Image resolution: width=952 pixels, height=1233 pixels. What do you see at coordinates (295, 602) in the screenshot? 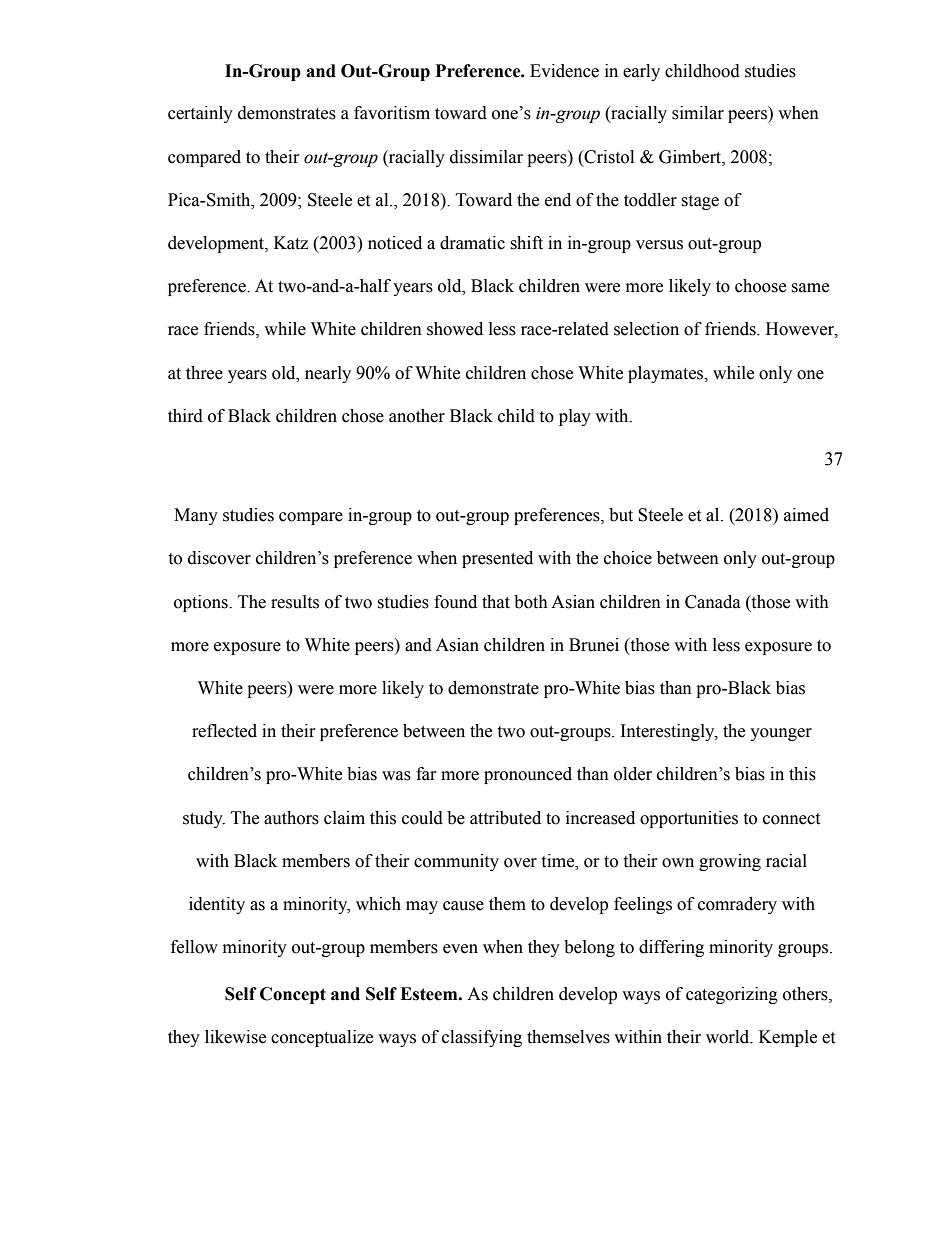
I see `results` at bounding box center [295, 602].
